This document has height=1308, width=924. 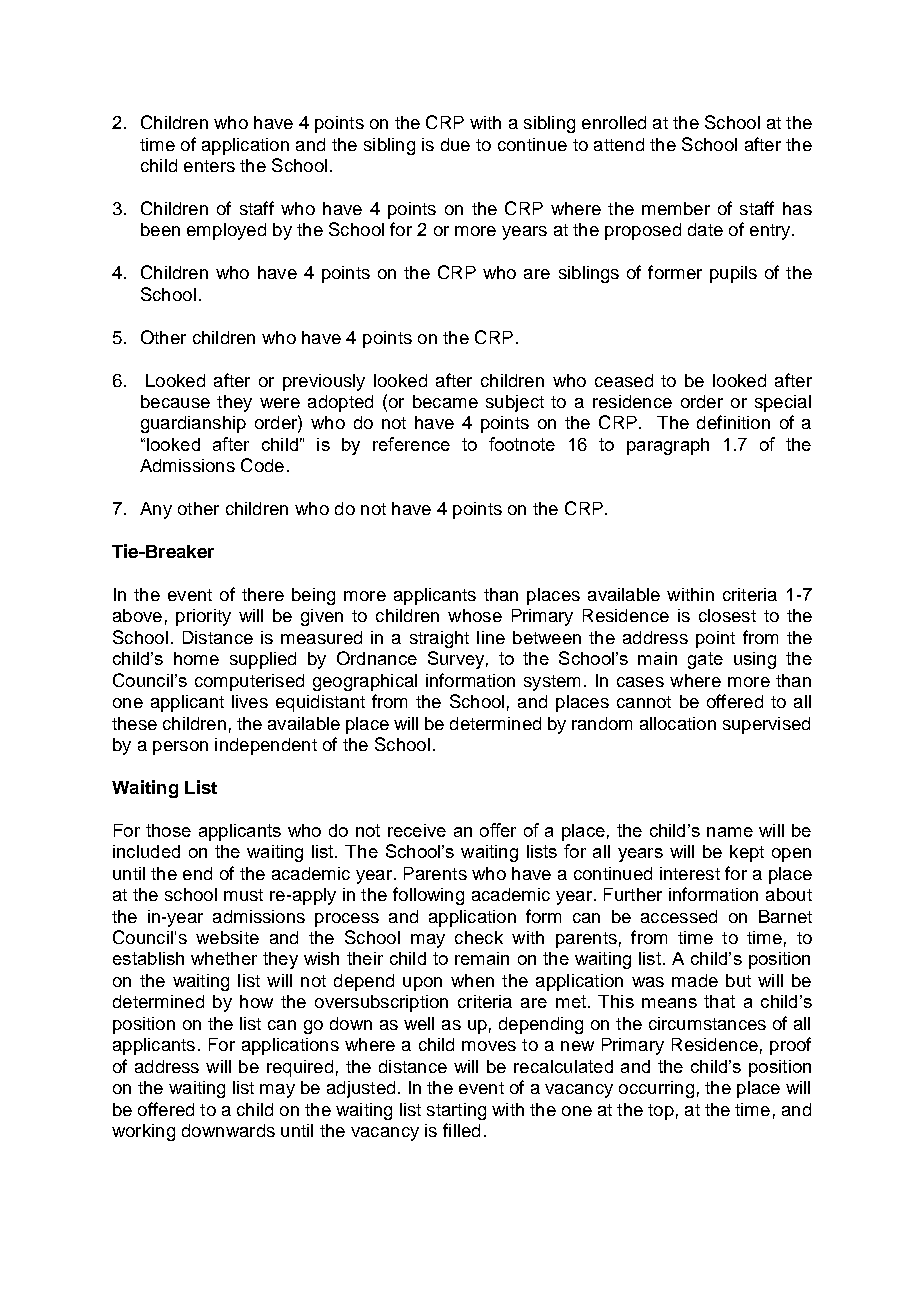 What do you see at coordinates (180, 748) in the document?
I see `person` at bounding box center [180, 748].
